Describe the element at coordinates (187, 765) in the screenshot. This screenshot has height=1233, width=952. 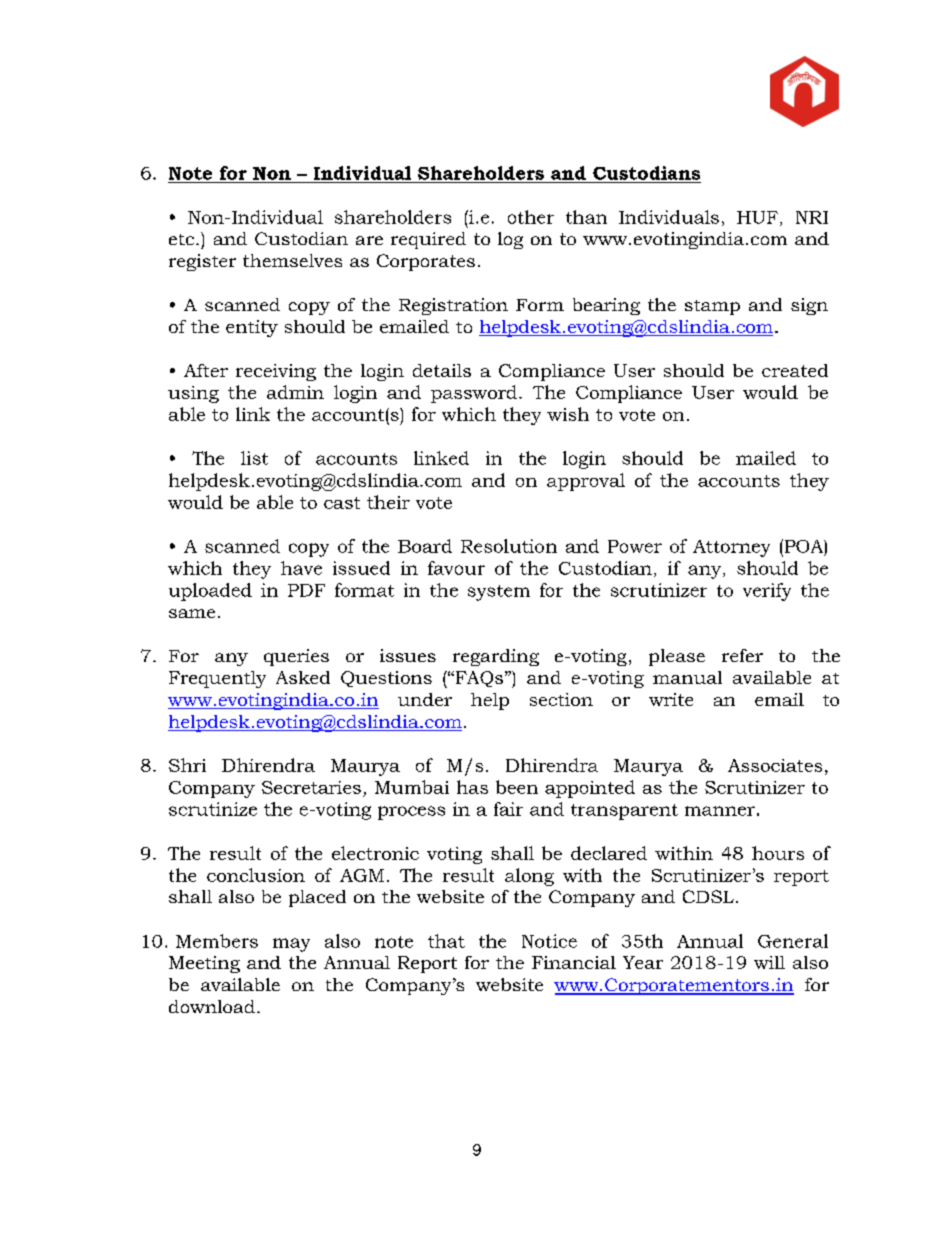
I see `Shri` at that location.
